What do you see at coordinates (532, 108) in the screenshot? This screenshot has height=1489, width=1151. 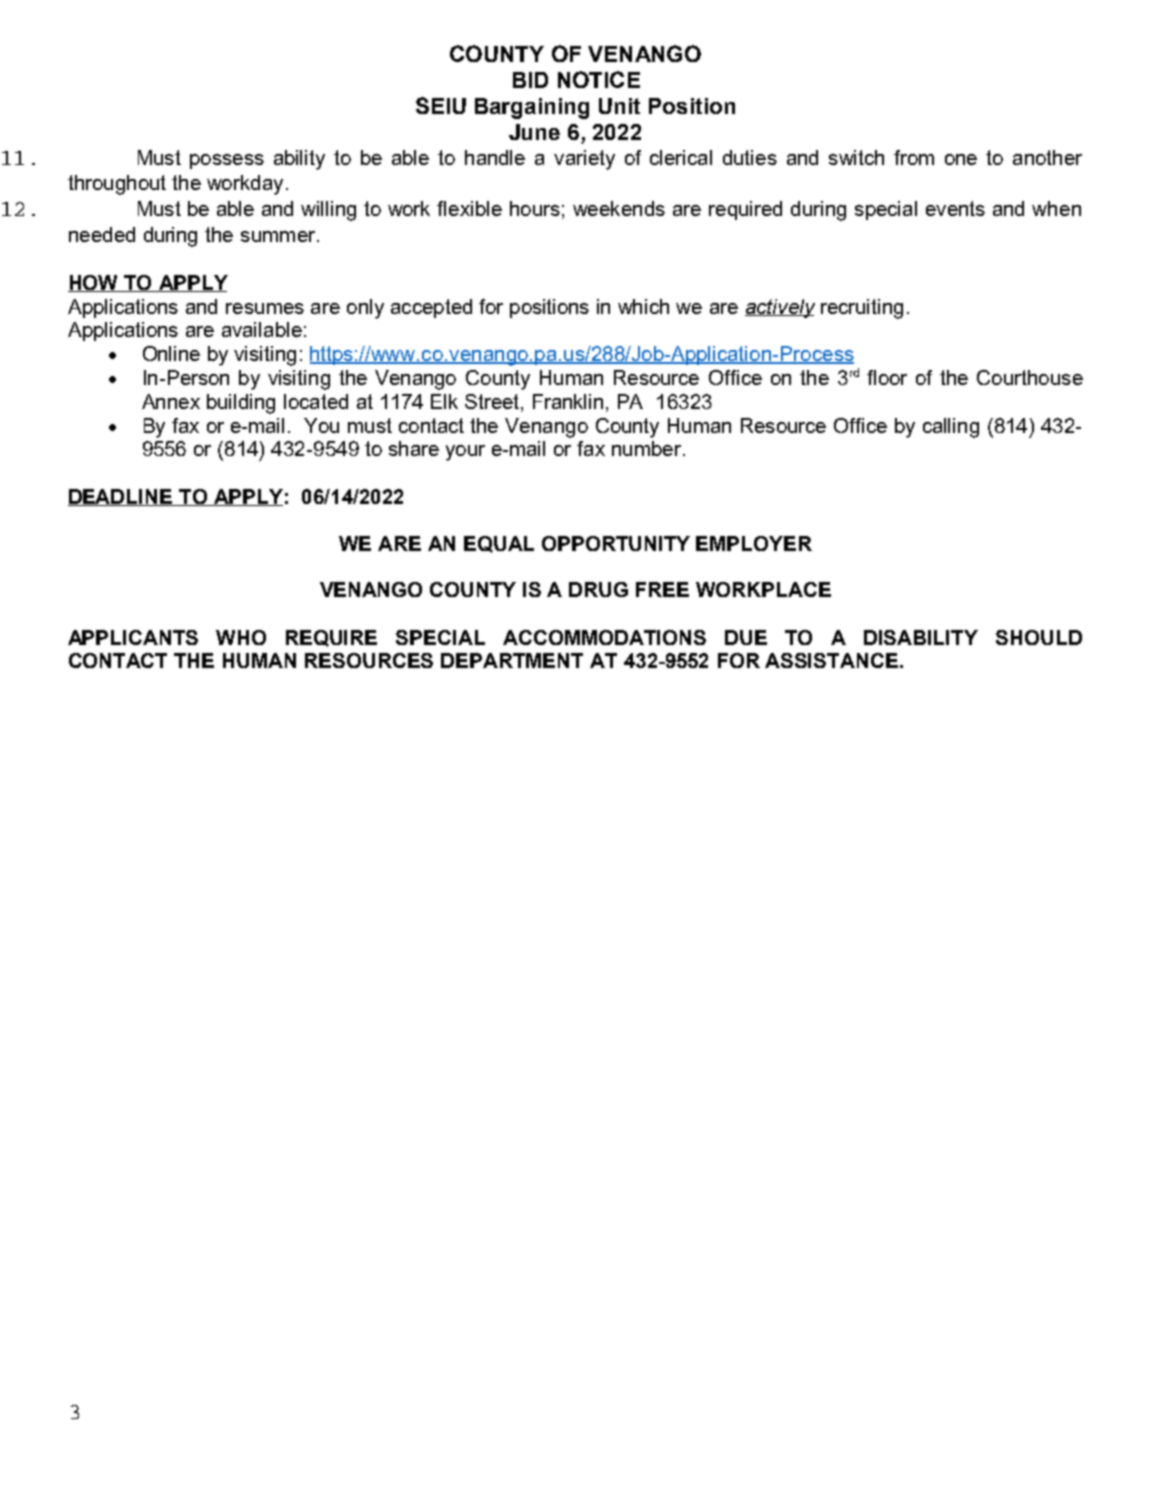 I see `Bargaining` at bounding box center [532, 108].
